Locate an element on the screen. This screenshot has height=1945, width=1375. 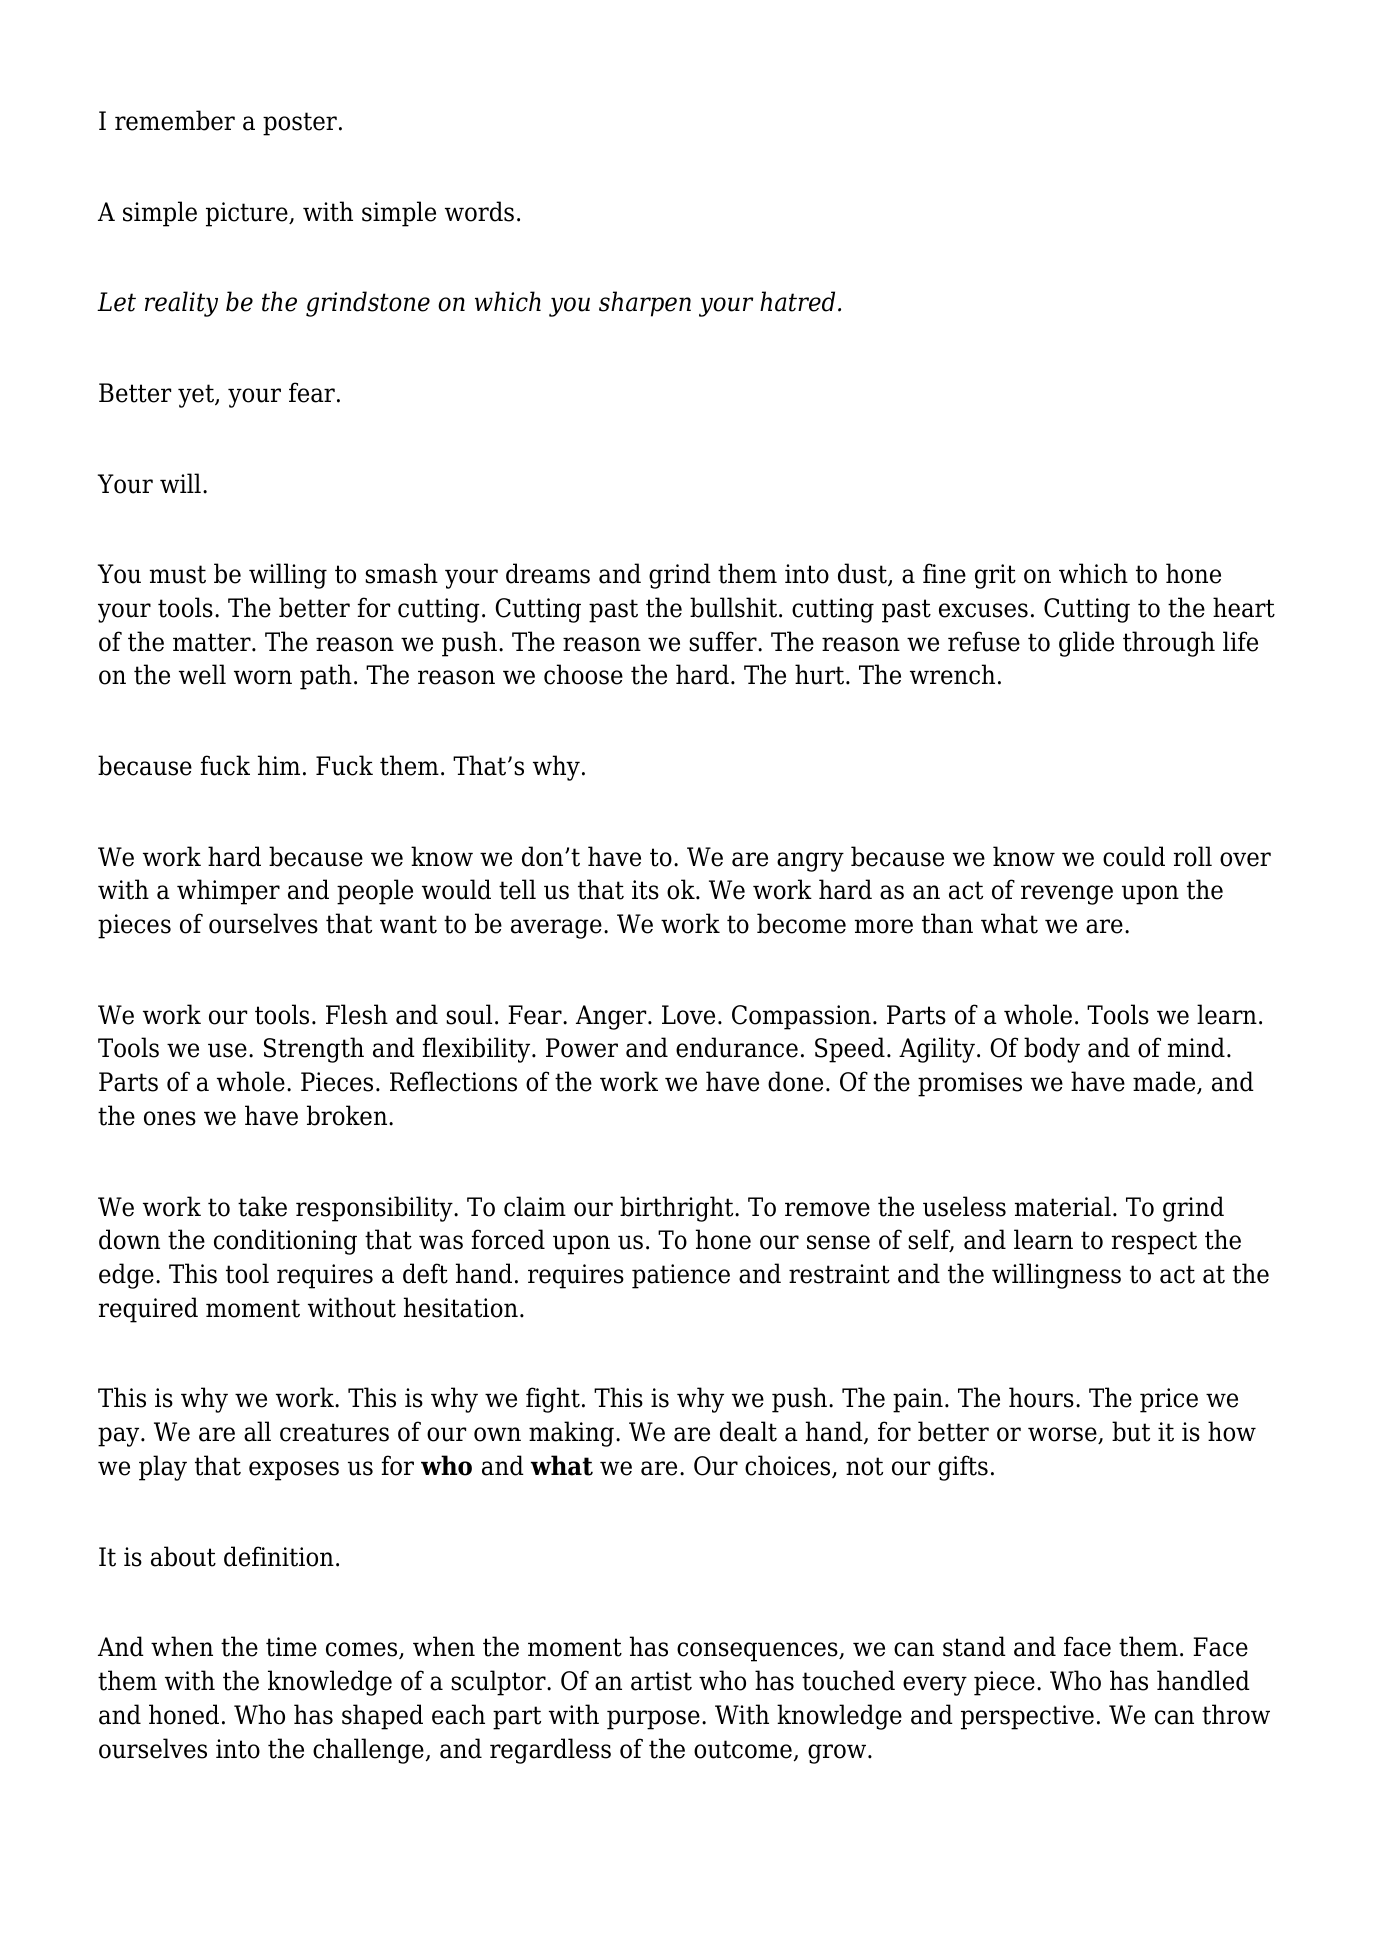
perspective is located at coordinates (1027, 1717).
